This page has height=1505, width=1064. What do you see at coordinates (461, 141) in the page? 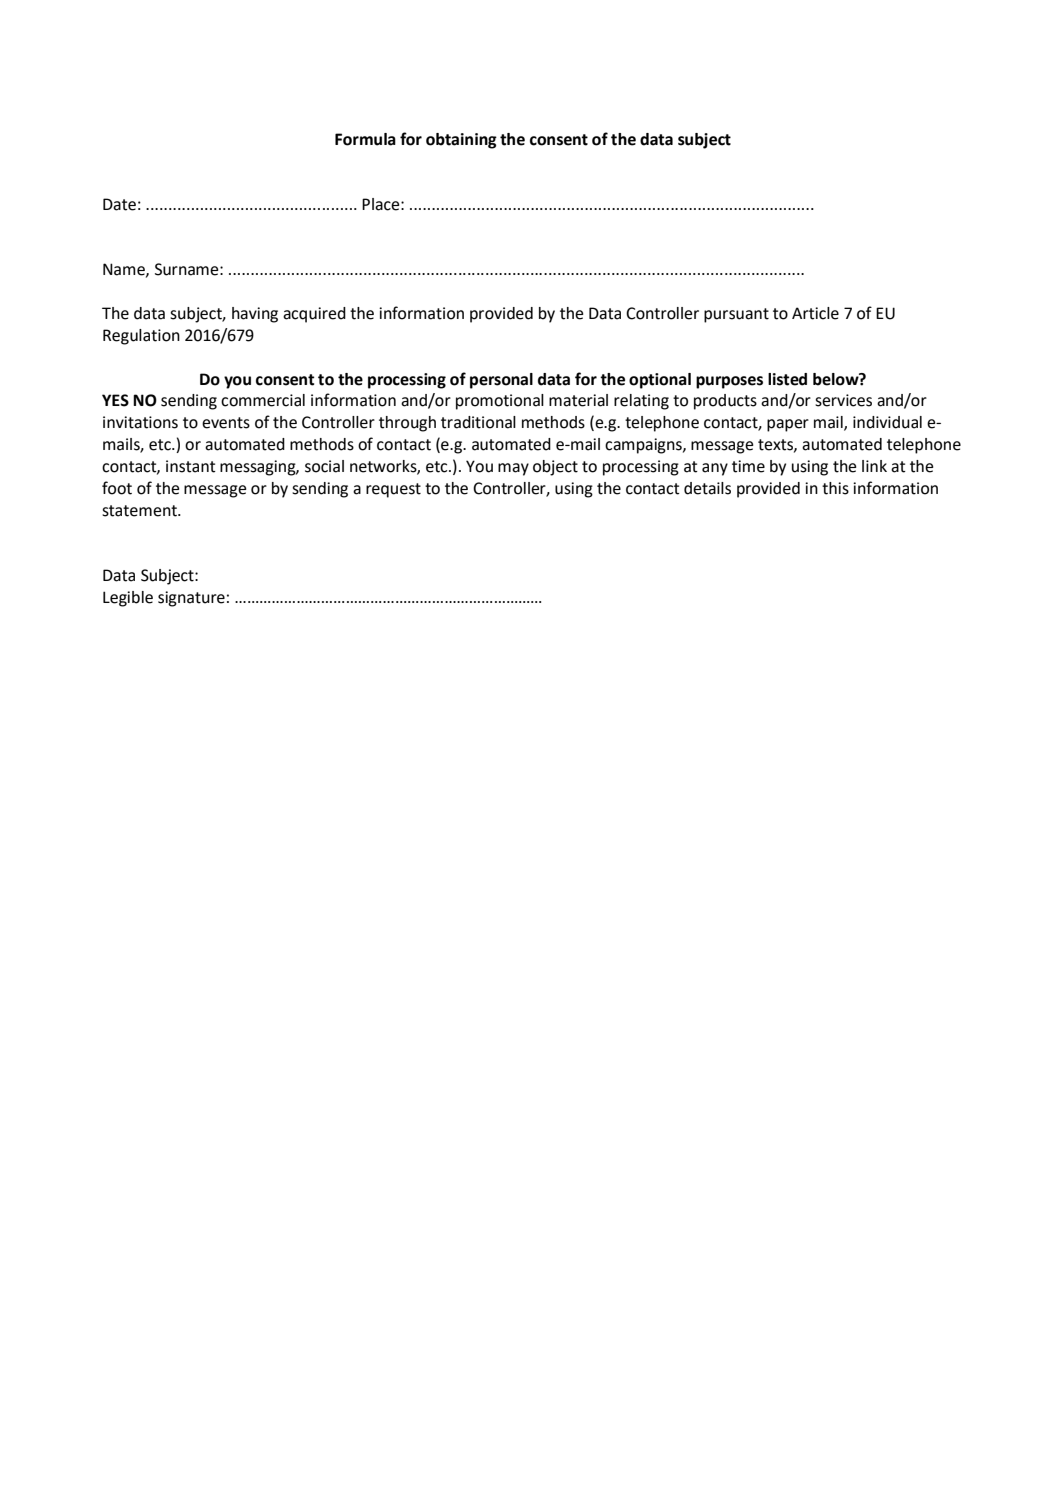
I see `obtaining` at bounding box center [461, 141].
